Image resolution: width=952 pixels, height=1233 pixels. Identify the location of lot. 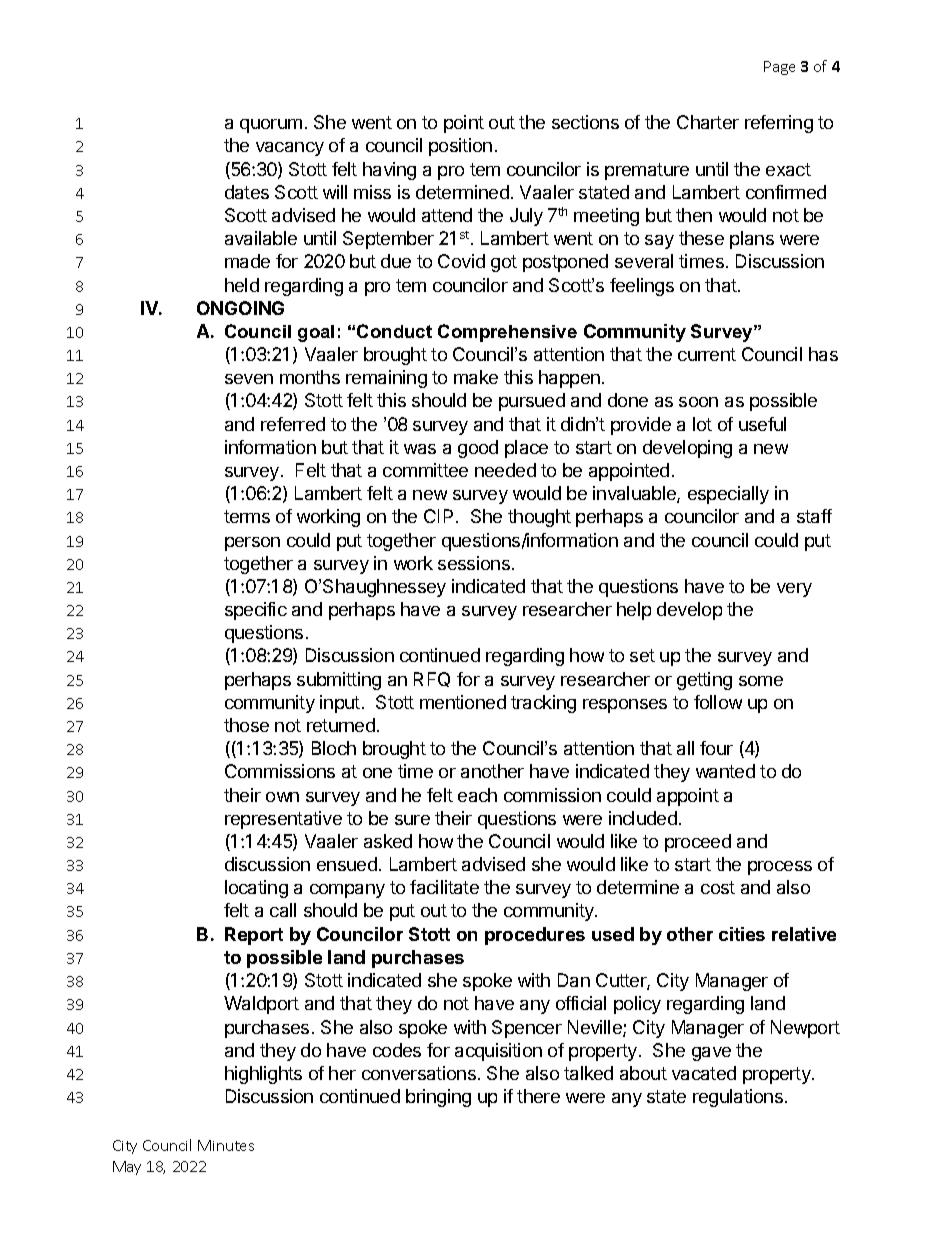
(702, 424).
